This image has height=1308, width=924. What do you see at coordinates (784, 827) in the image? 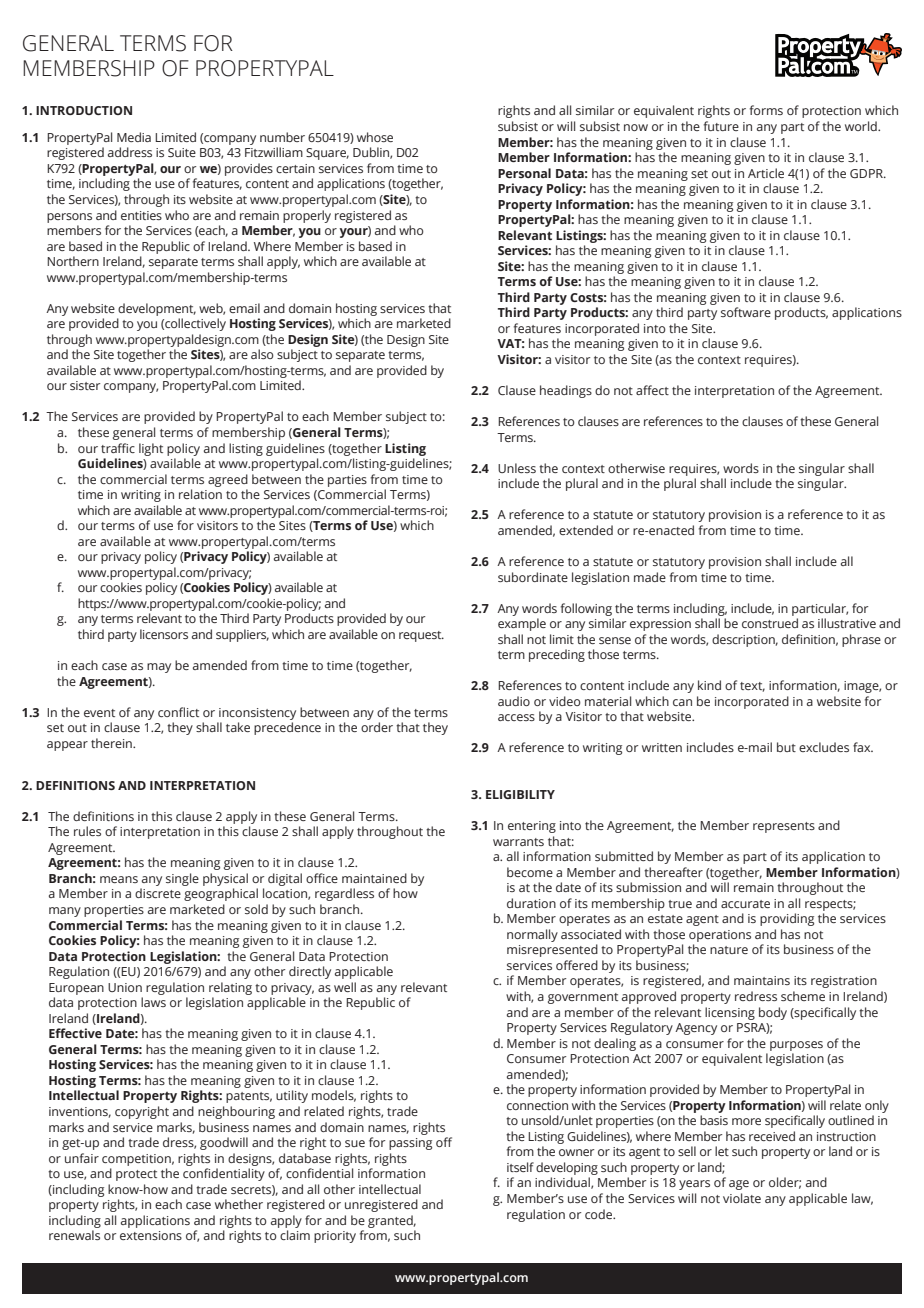
I see `represents` at bounding box center [784, 827].
